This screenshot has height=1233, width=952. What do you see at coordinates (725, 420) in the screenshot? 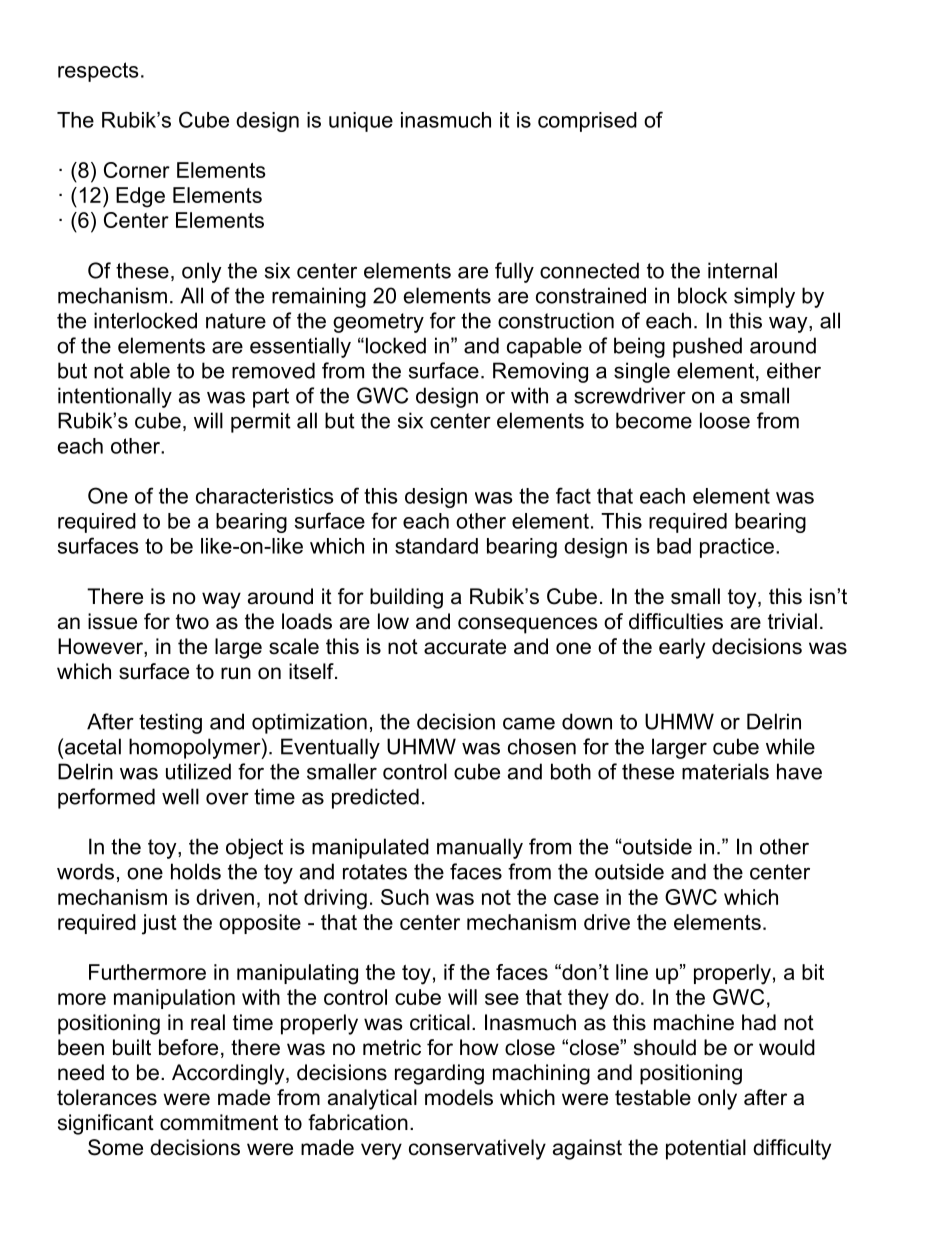
I see `loose` at bounding box center [725, 420].
